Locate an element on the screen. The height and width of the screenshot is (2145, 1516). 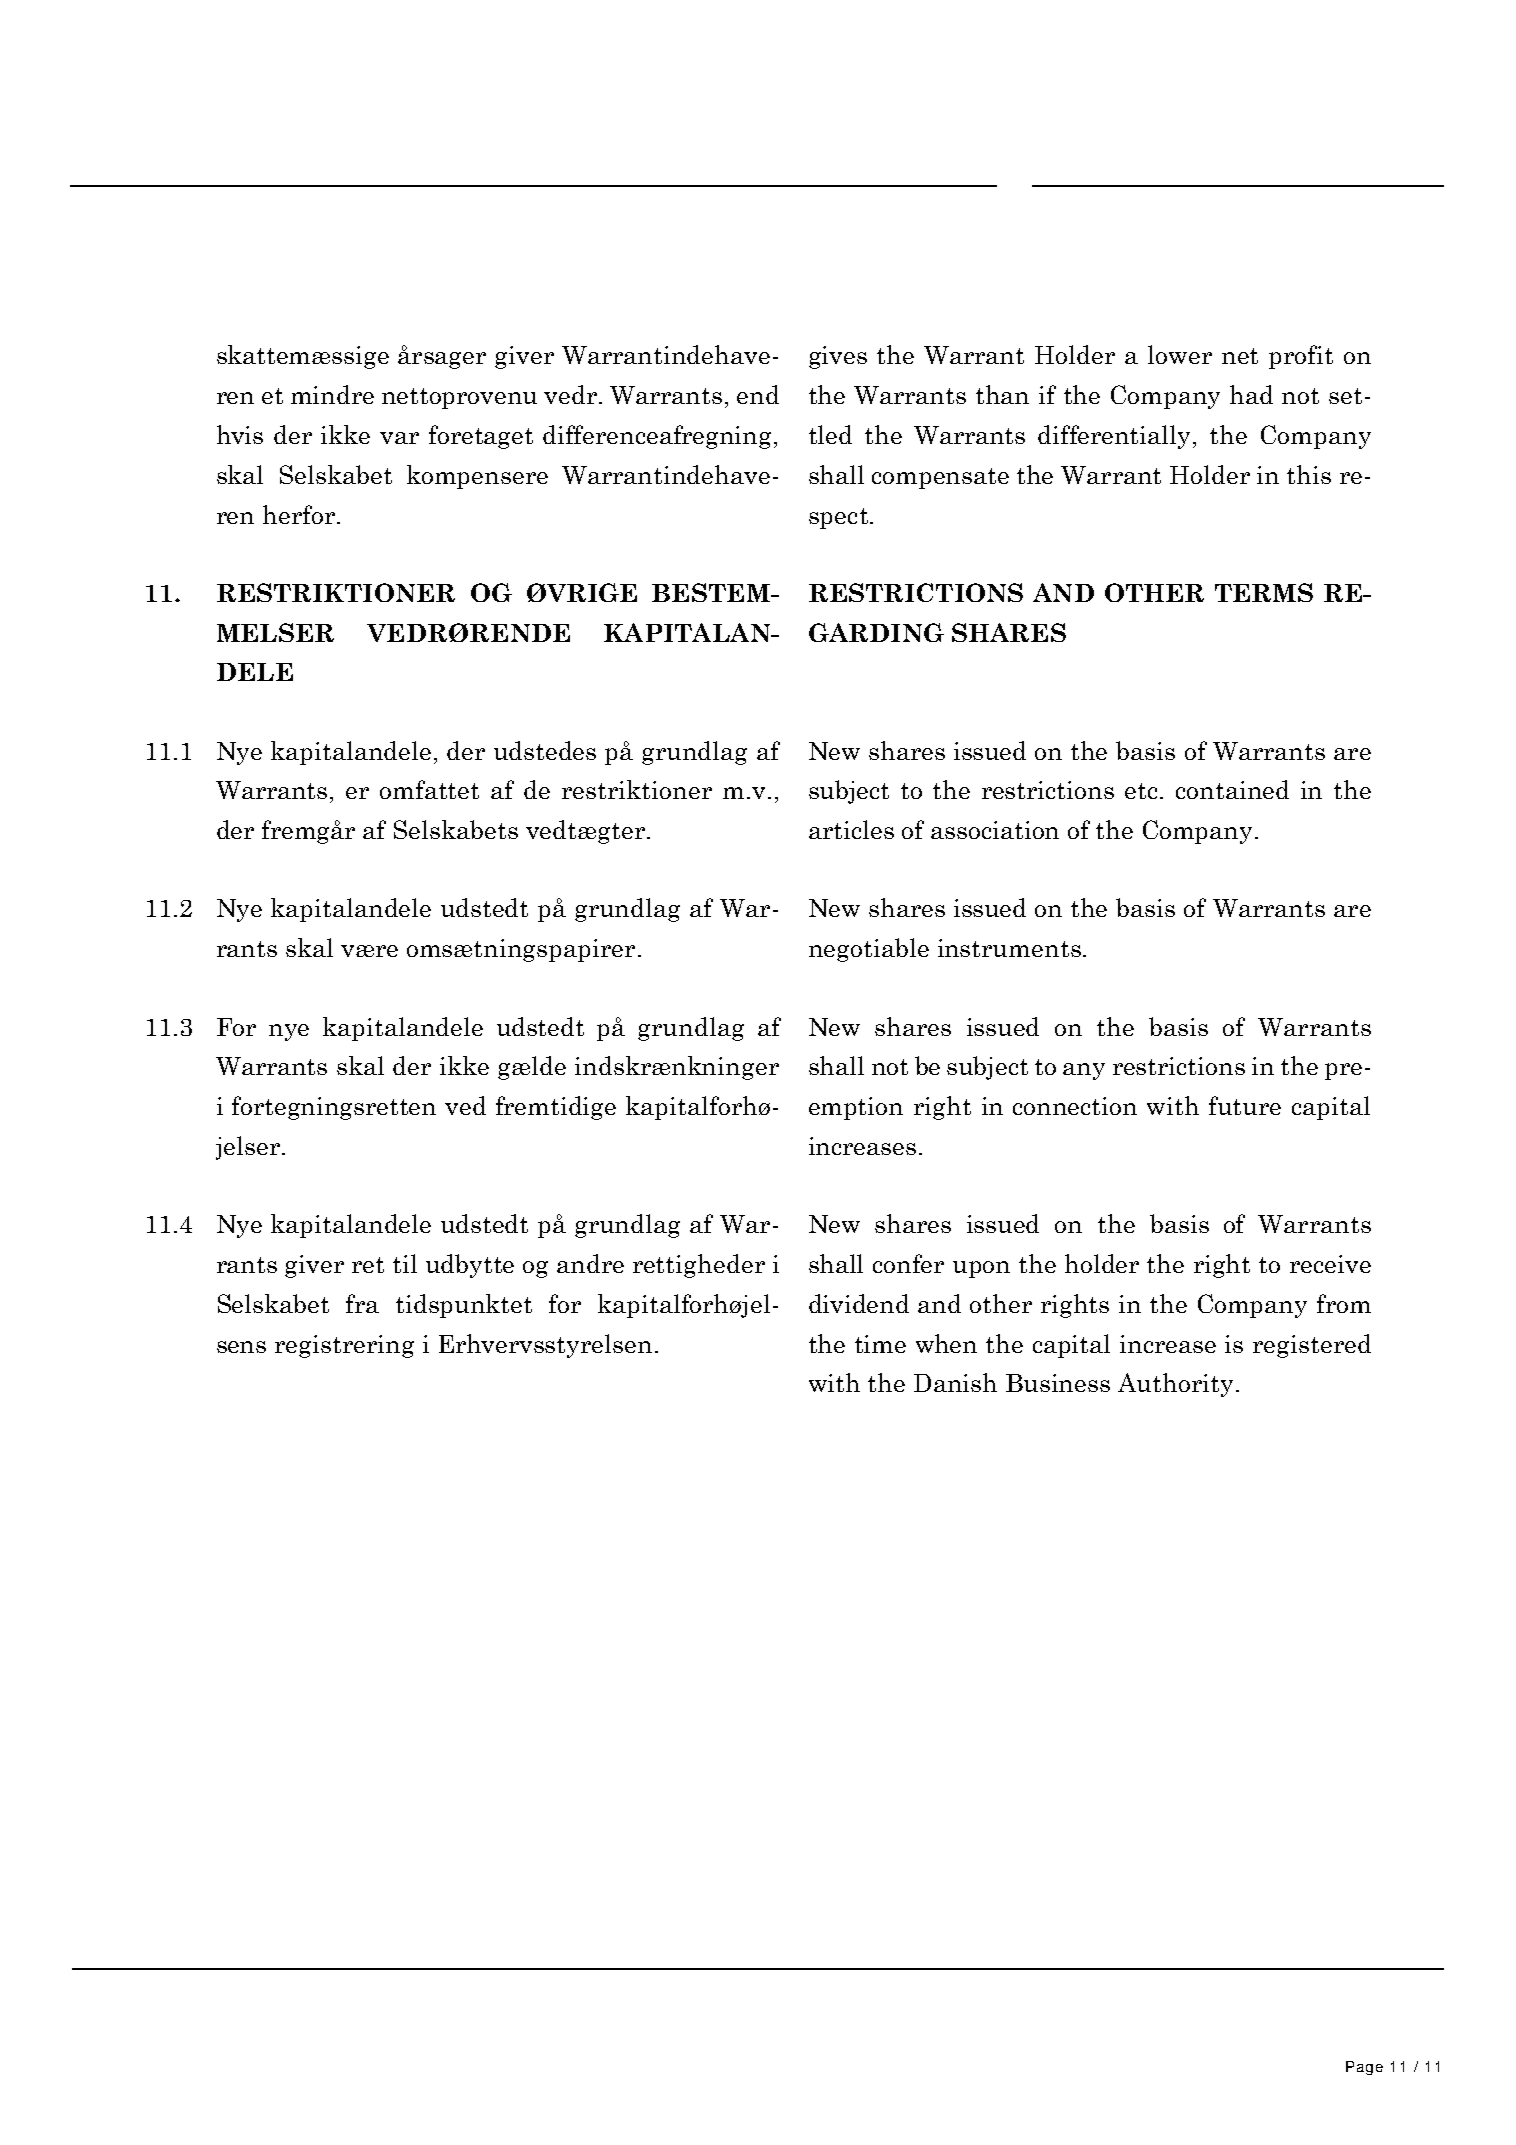
fra is located at coordinates (362, 1303).
